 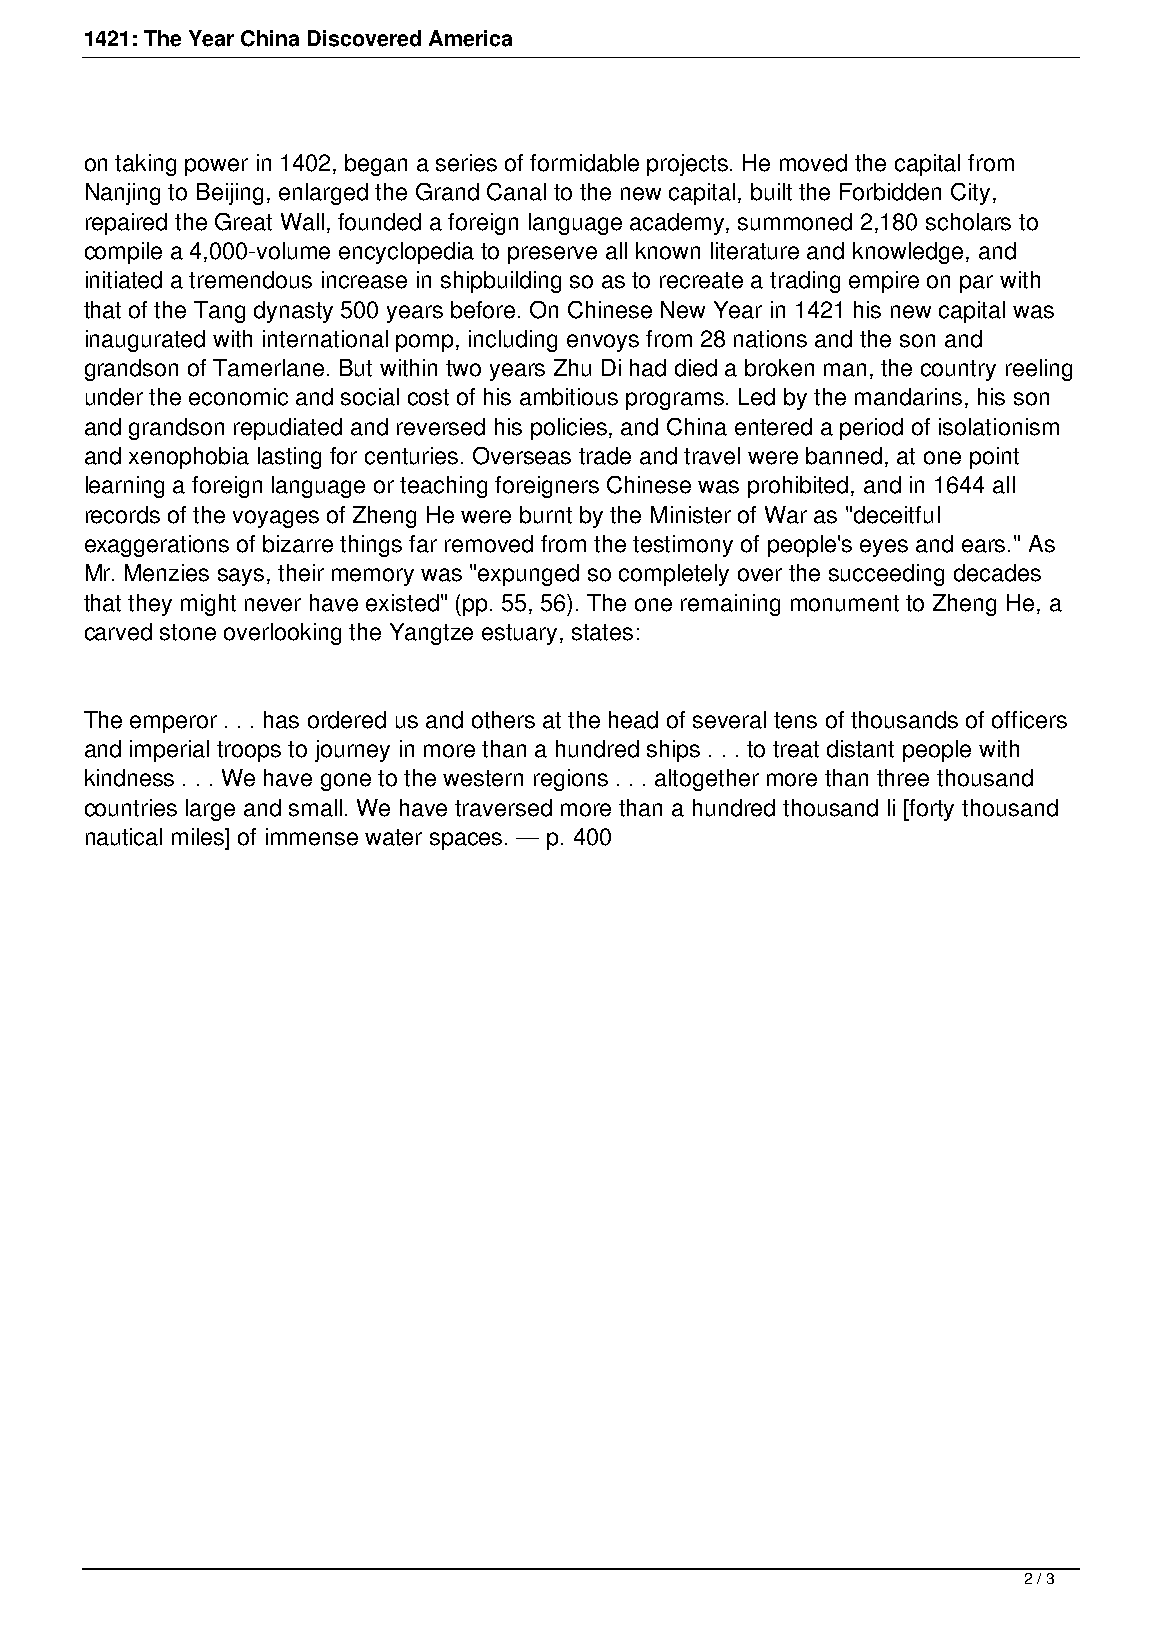 I want to click on miles, so click(x=199, y=837).
